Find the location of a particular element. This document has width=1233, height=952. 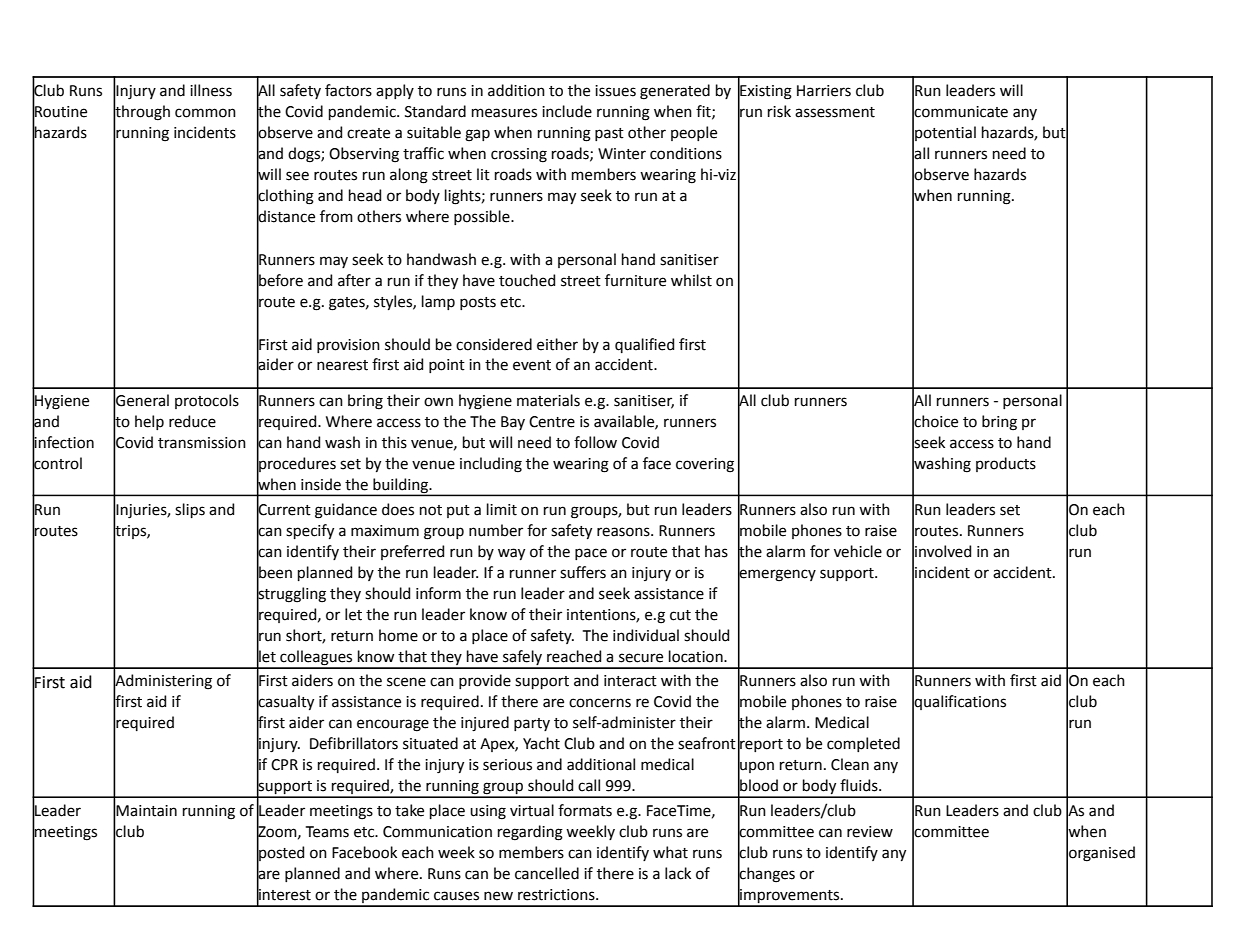

casualty is located at coordinates (285, 703).
